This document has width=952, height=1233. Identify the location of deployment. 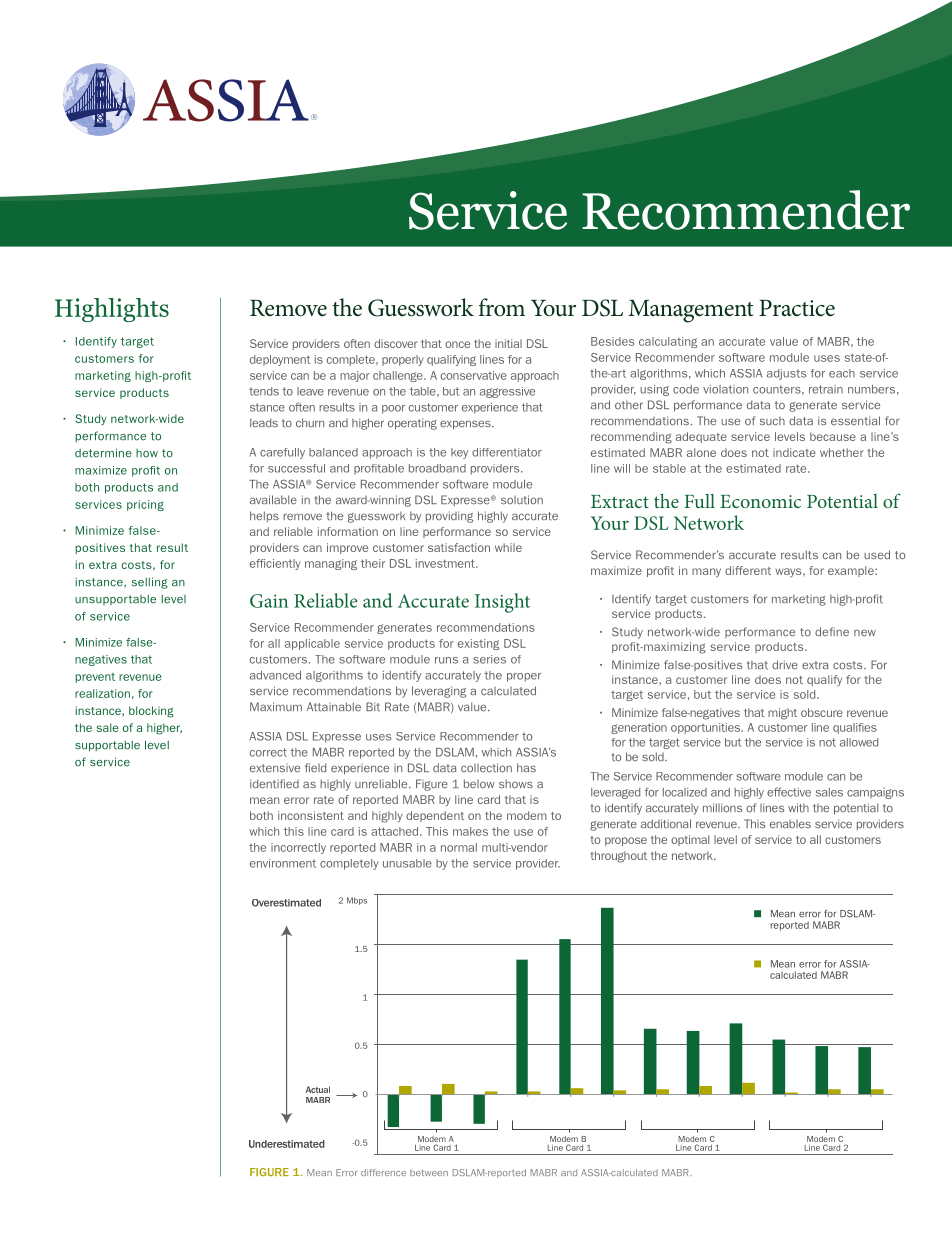
(280, 360).
